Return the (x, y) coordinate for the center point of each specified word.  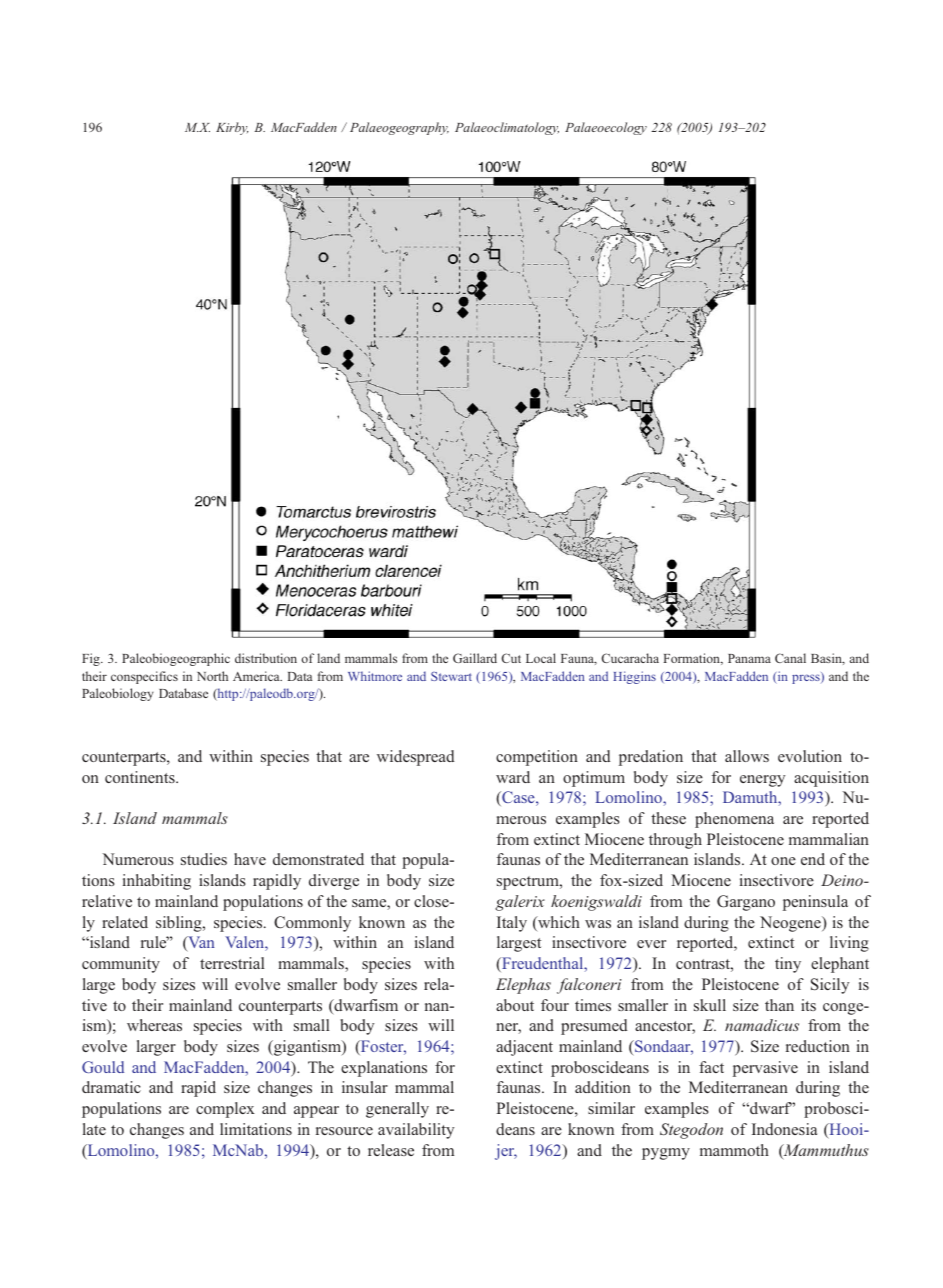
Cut (511, 658)
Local (541, 658)
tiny (788, 965)
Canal (790, 658)
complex (225, 1110)
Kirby (232, 128)
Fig (92, 659)
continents (141, 777)
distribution (266, 658)
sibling (180, 924)
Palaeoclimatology (507, 128)
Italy (512, 924)
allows (747, 756)
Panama (749, 658)
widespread (416, 758)
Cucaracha (630, 658)
